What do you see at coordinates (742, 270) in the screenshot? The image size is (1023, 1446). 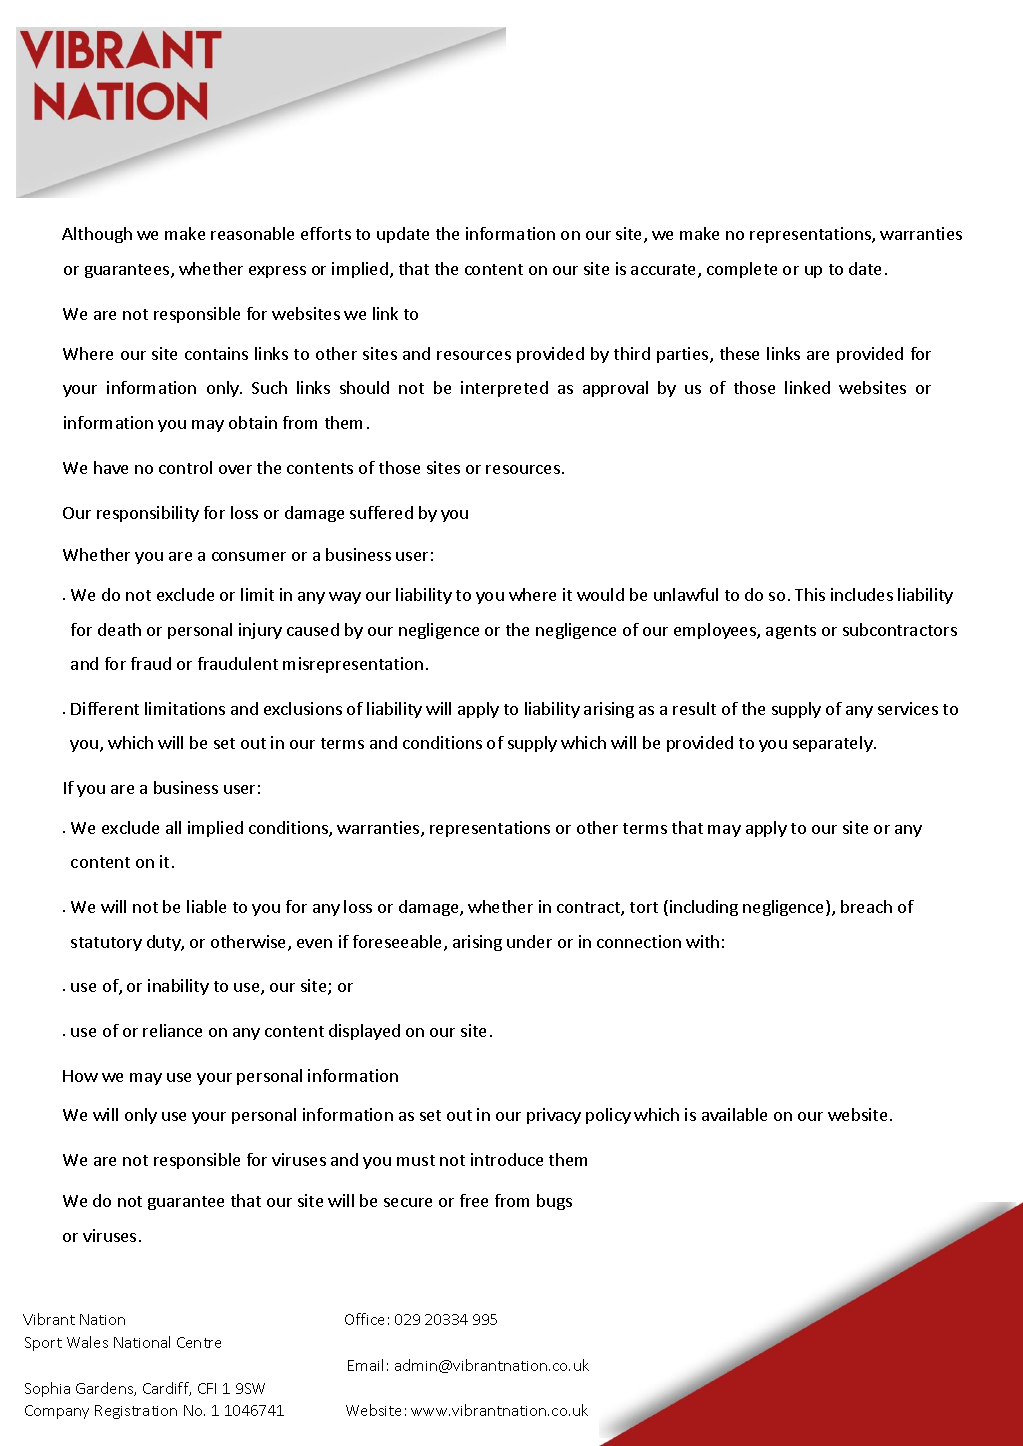 I see `complete` at bounding box center [742, 270].
